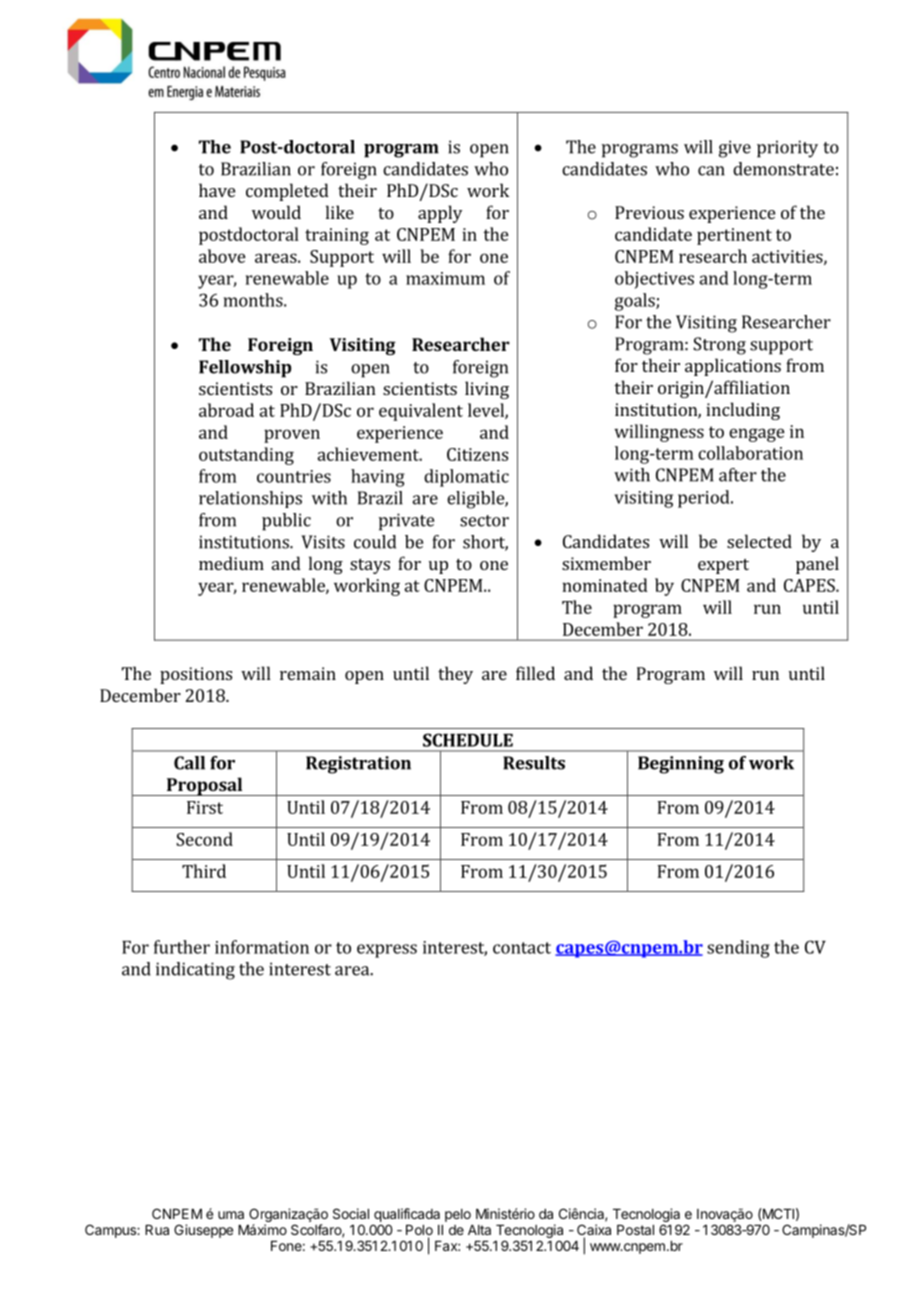 The width and height of the screenshot is (924, 1309). I want to click on they, so click(455, 675).
